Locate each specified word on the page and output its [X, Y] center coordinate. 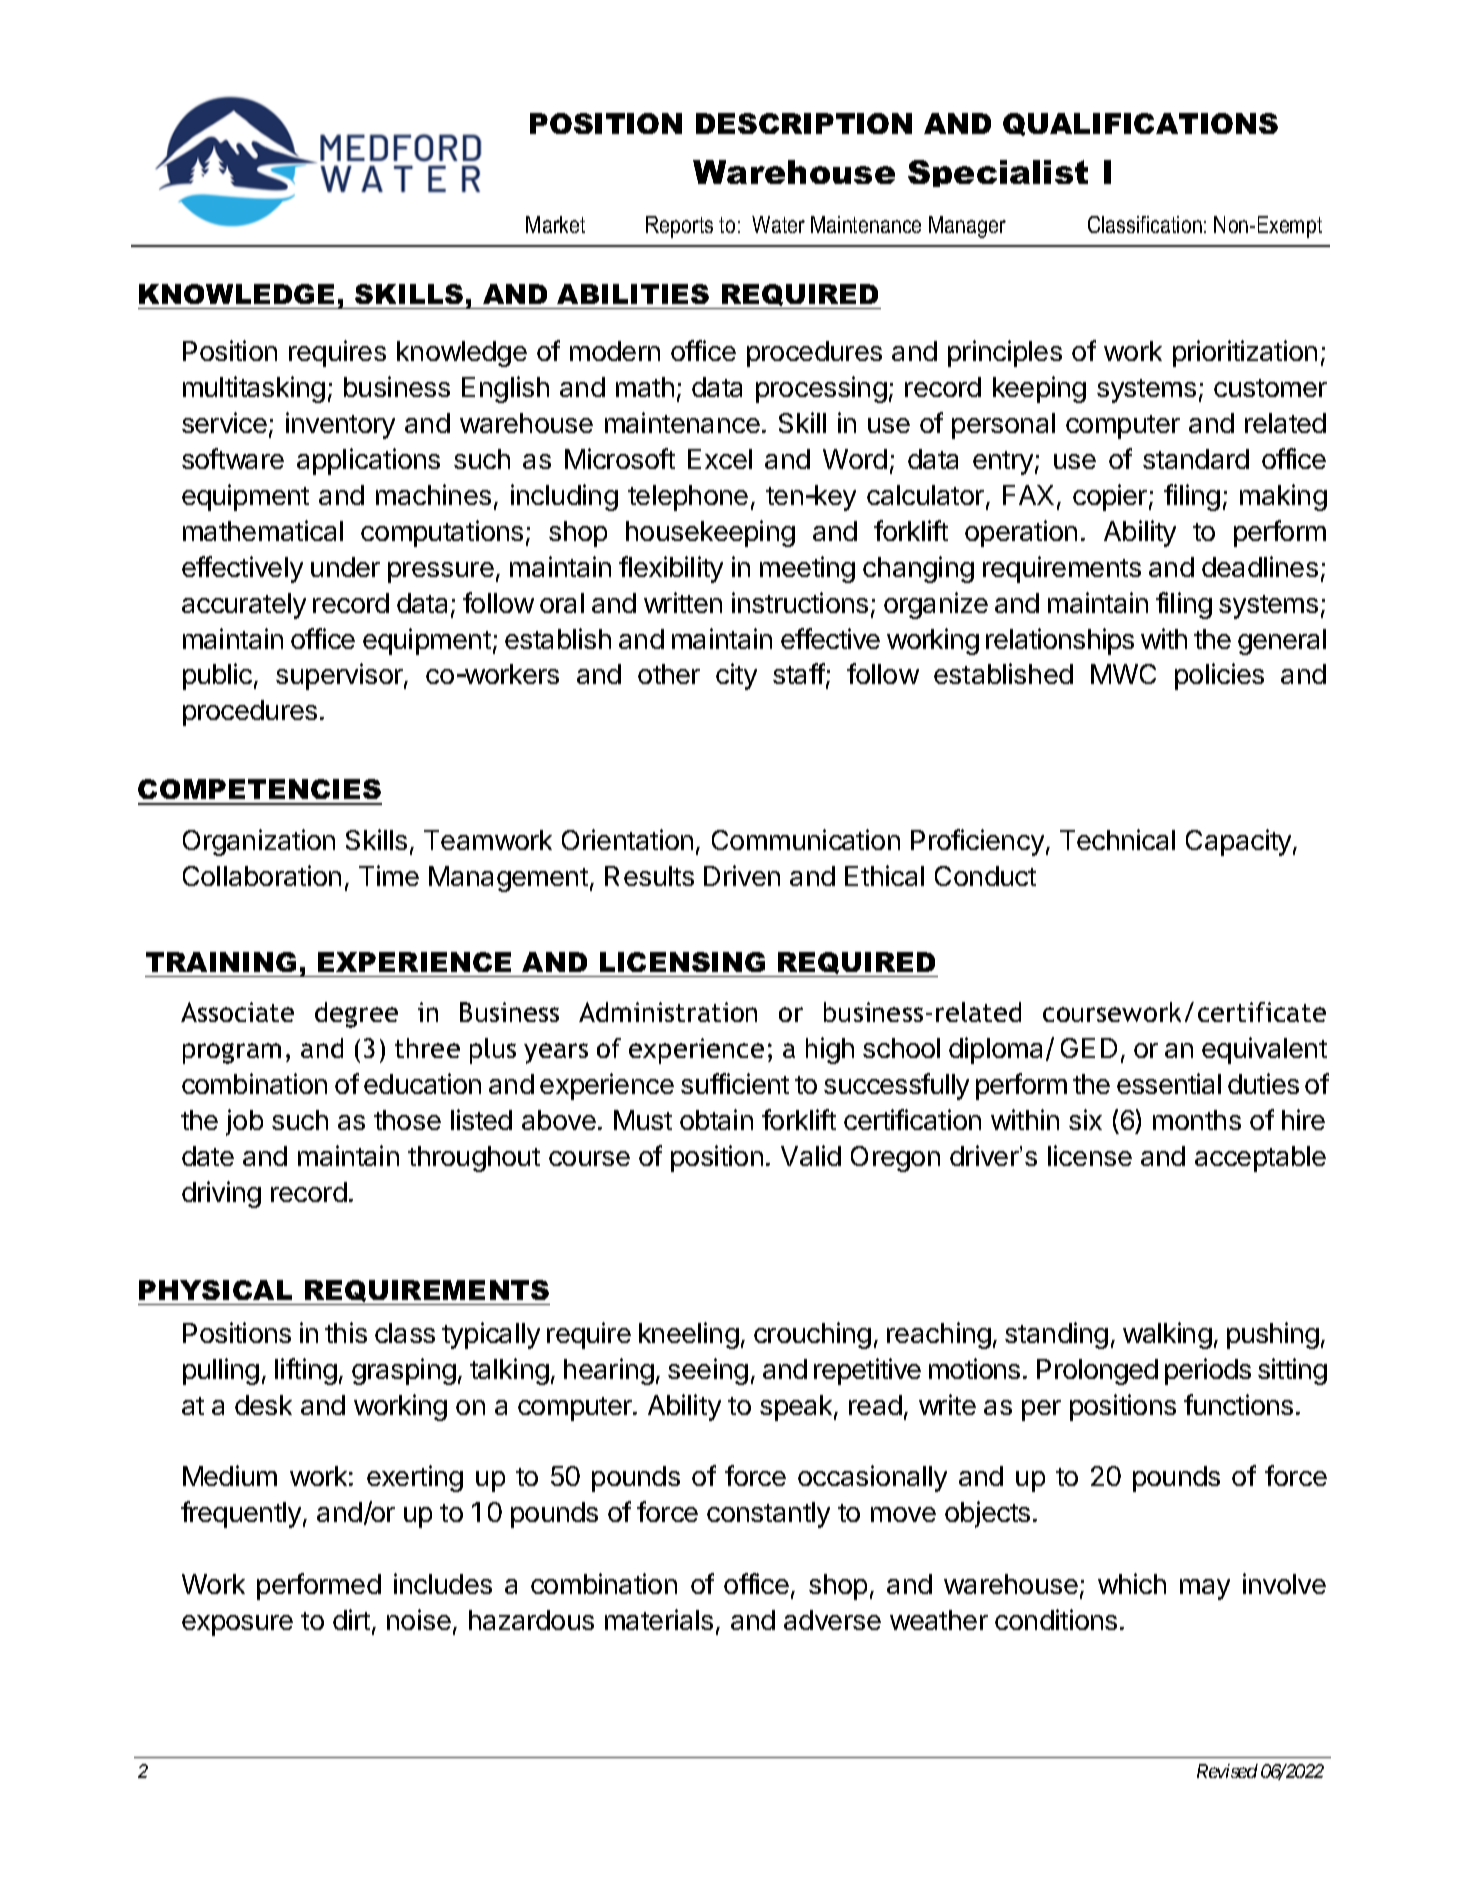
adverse [832, 1620]
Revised [1227, 1771]
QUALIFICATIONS [1140, 124]
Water [778, 224]
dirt [351, 1619]
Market [555, 224]
